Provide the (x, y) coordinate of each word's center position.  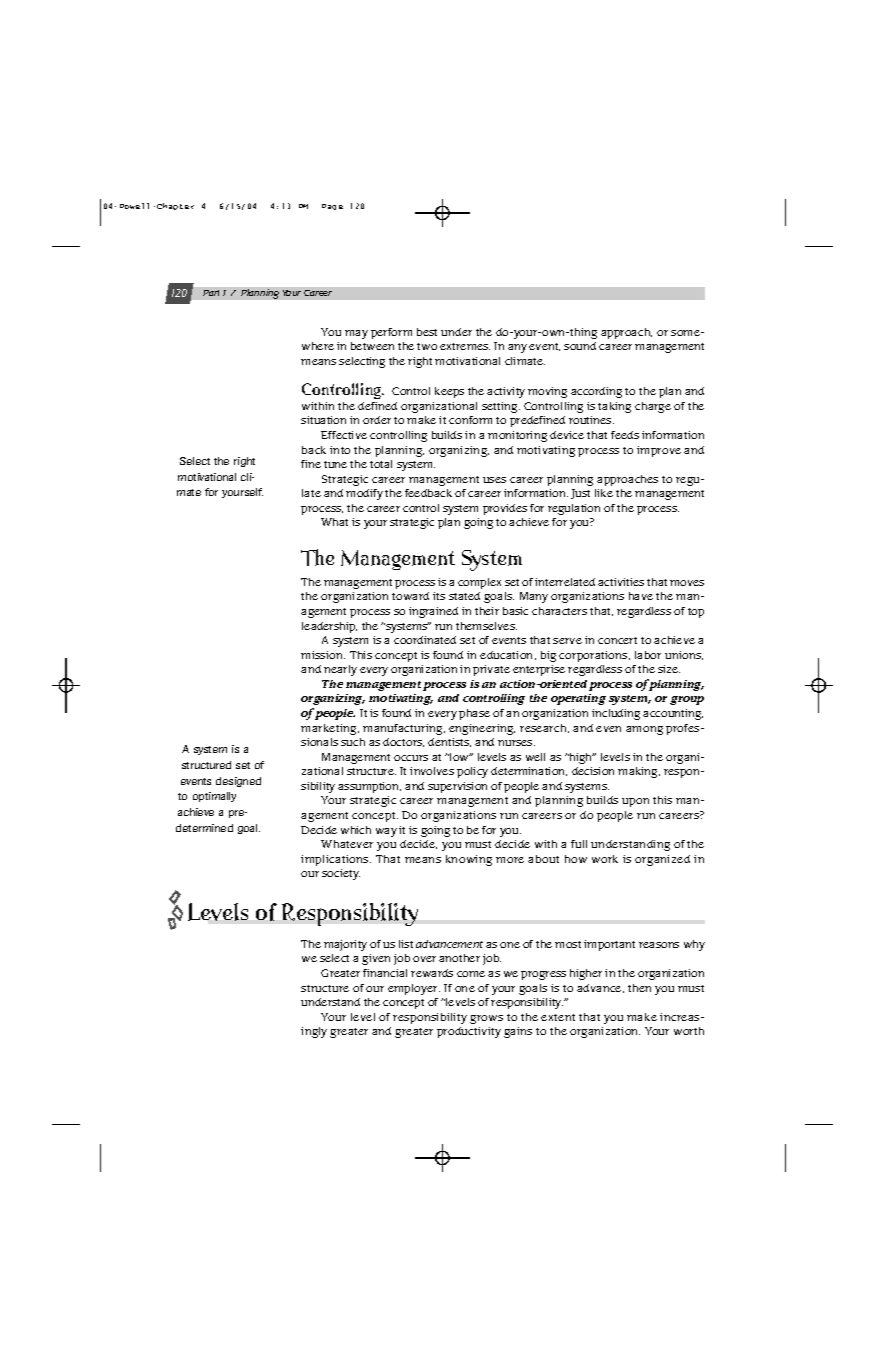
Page (332, 207)
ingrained (433, 612)
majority (345, 945)
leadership (329, 627)
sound (580, 346)
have (641, 596)
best (427, 332)
